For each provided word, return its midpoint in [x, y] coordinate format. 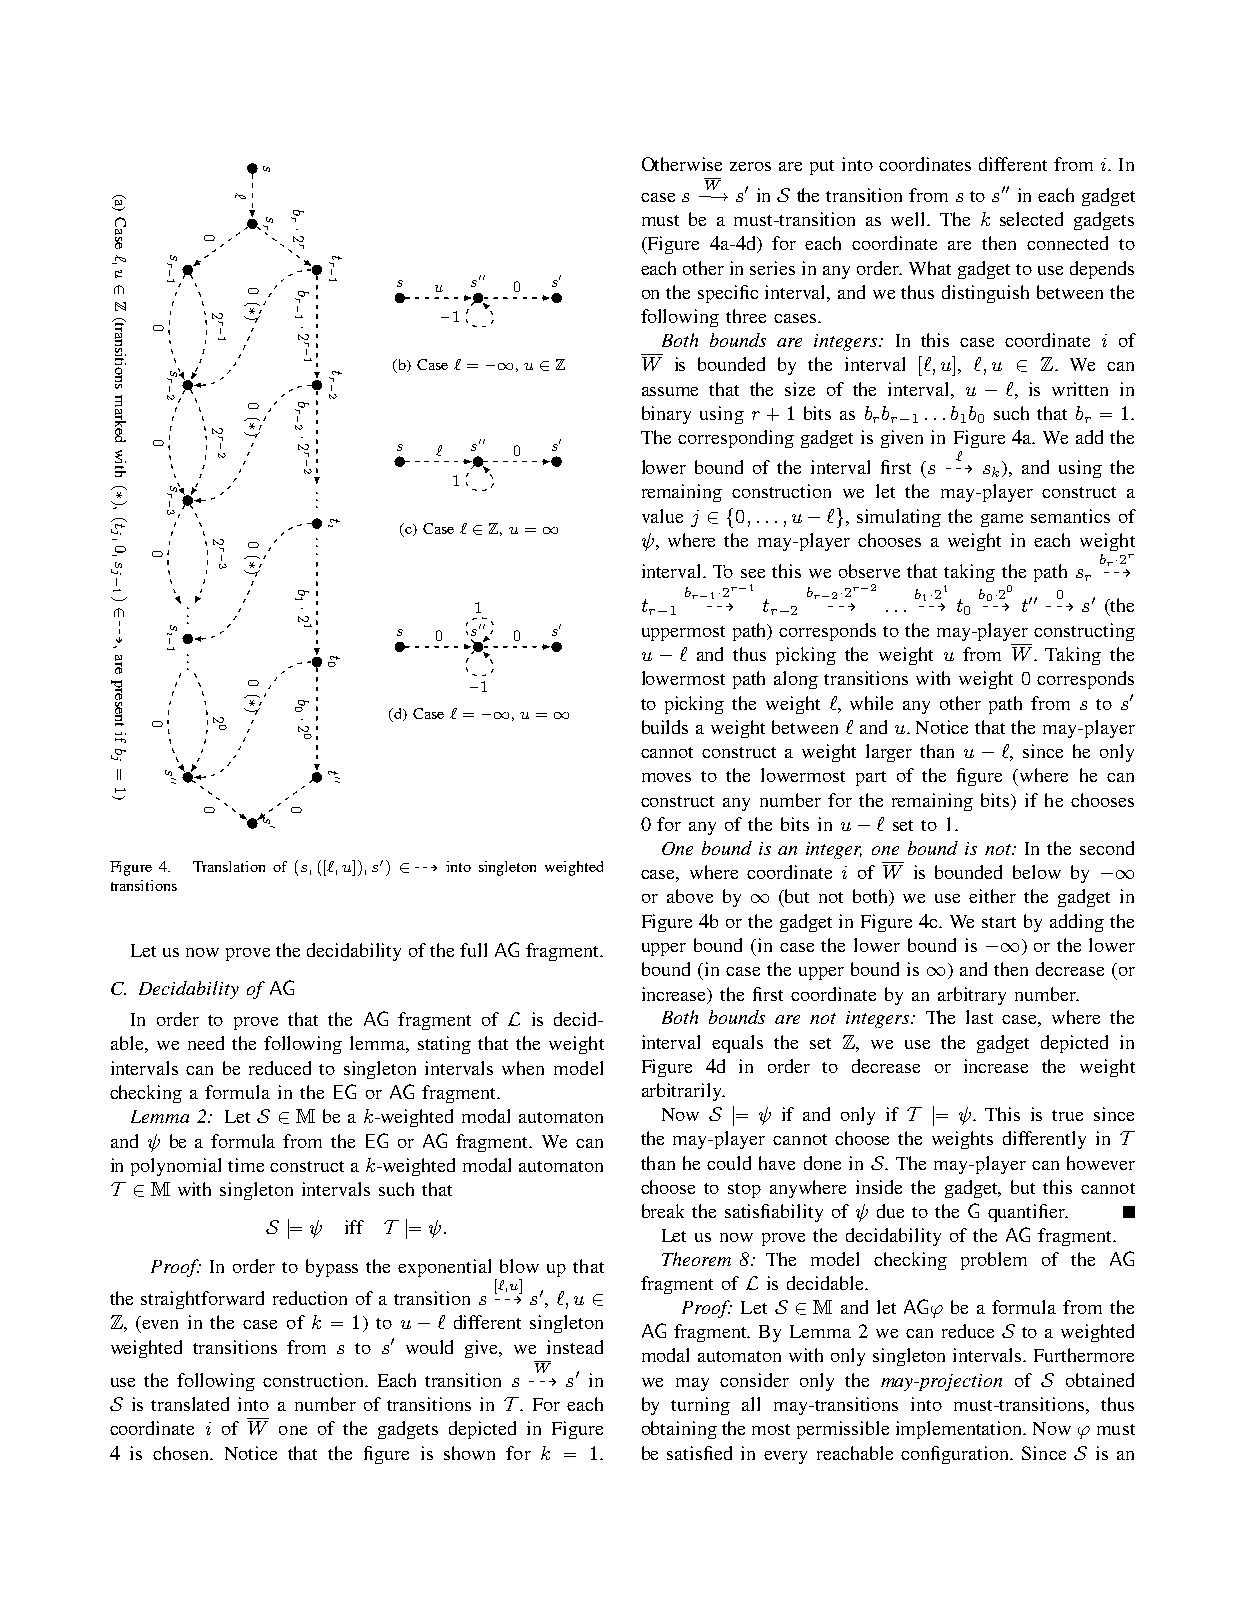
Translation [229, 866]
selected [1031, 219]
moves [666, 777]
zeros [750, 166]
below [1037, 872]
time [246, 1165]
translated [190, 1404]
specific [728, 294]
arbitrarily [683, 1092]
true [1067, 1115]
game [1002, 520]
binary [666, 415]
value [662, 516]
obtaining [679, 1430]
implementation [960, 1430]
